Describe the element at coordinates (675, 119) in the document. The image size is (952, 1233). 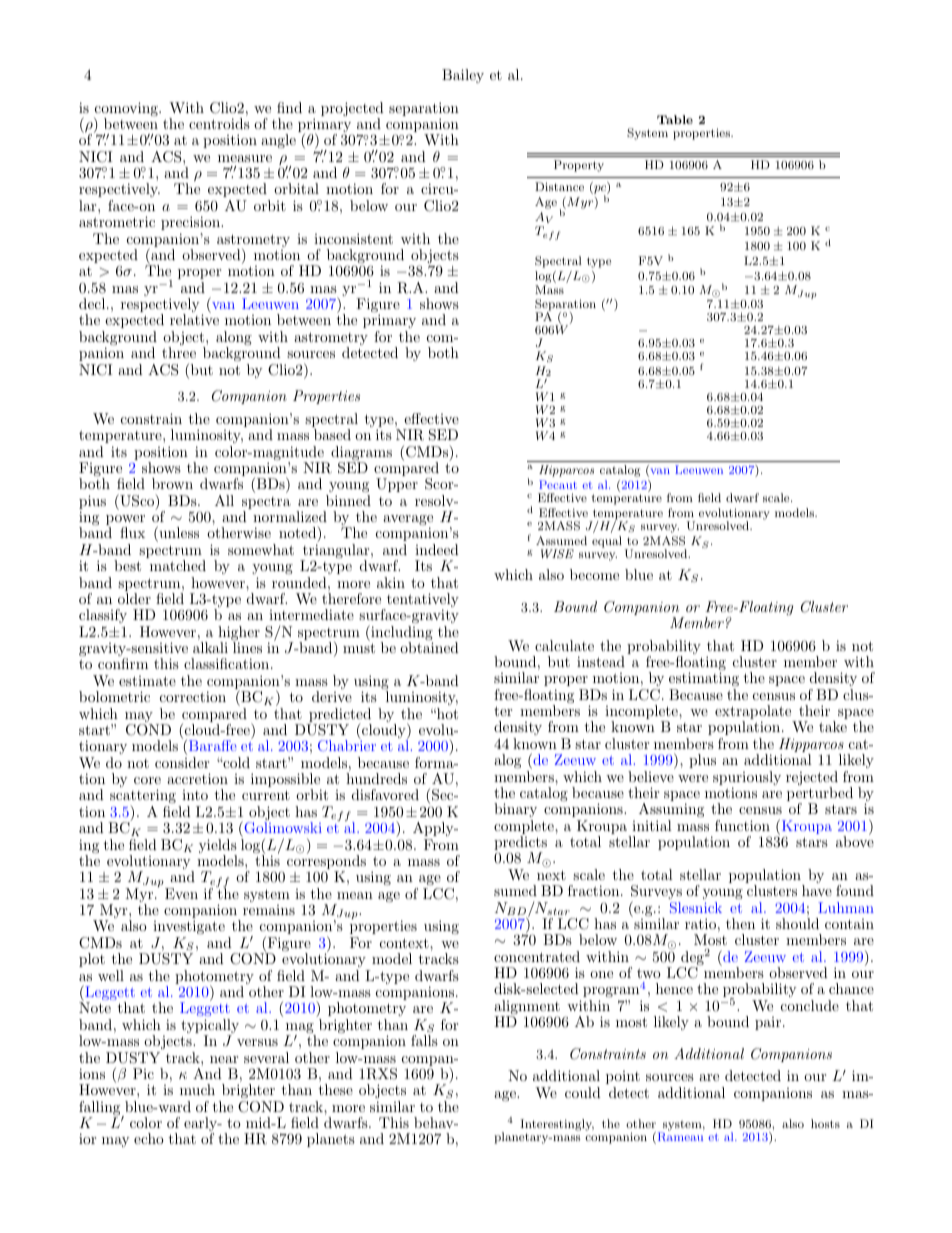
I see `Table` at that location.
